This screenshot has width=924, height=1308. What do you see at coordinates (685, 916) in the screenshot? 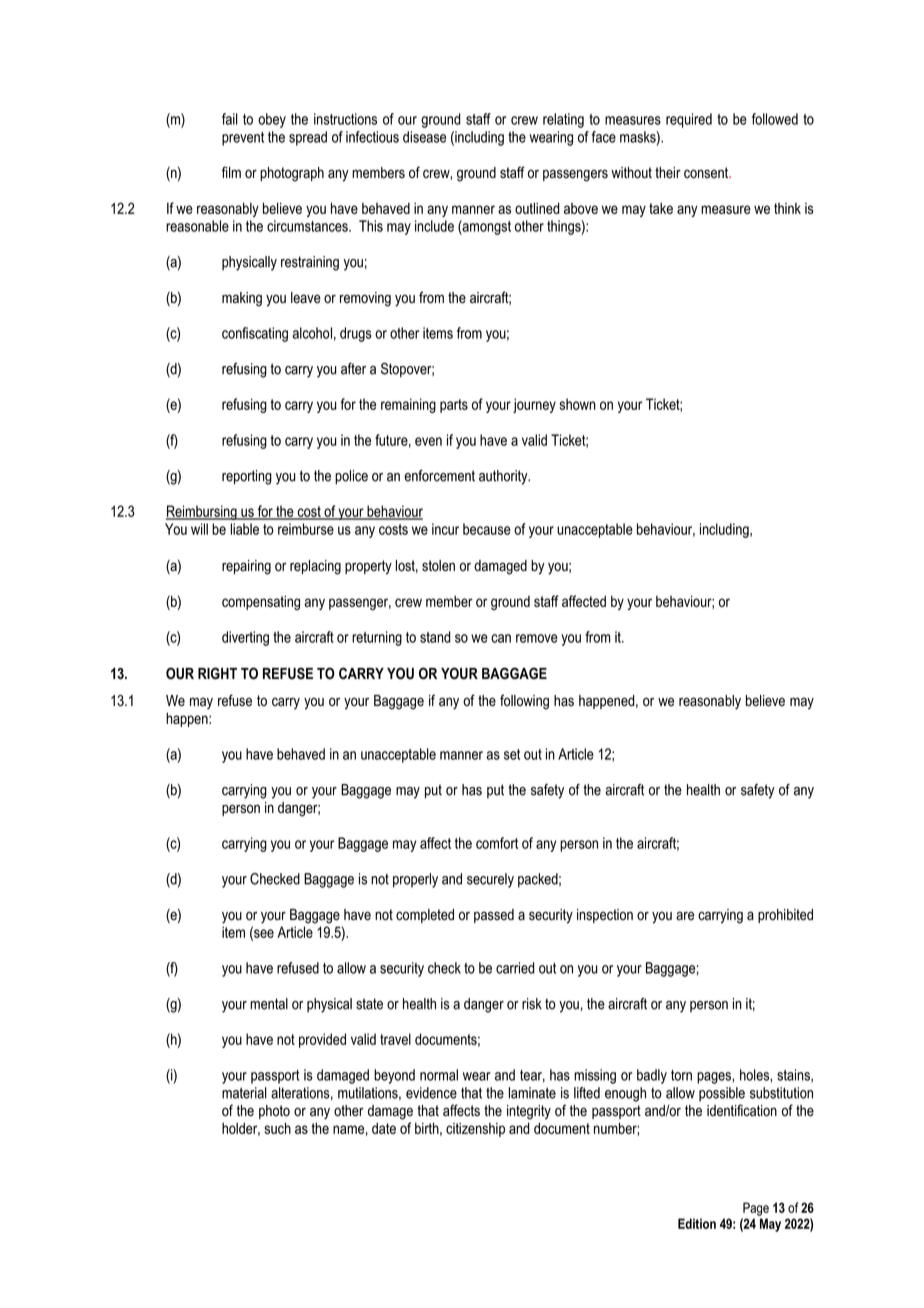
I see `are` at bounding box center [685, 916].
